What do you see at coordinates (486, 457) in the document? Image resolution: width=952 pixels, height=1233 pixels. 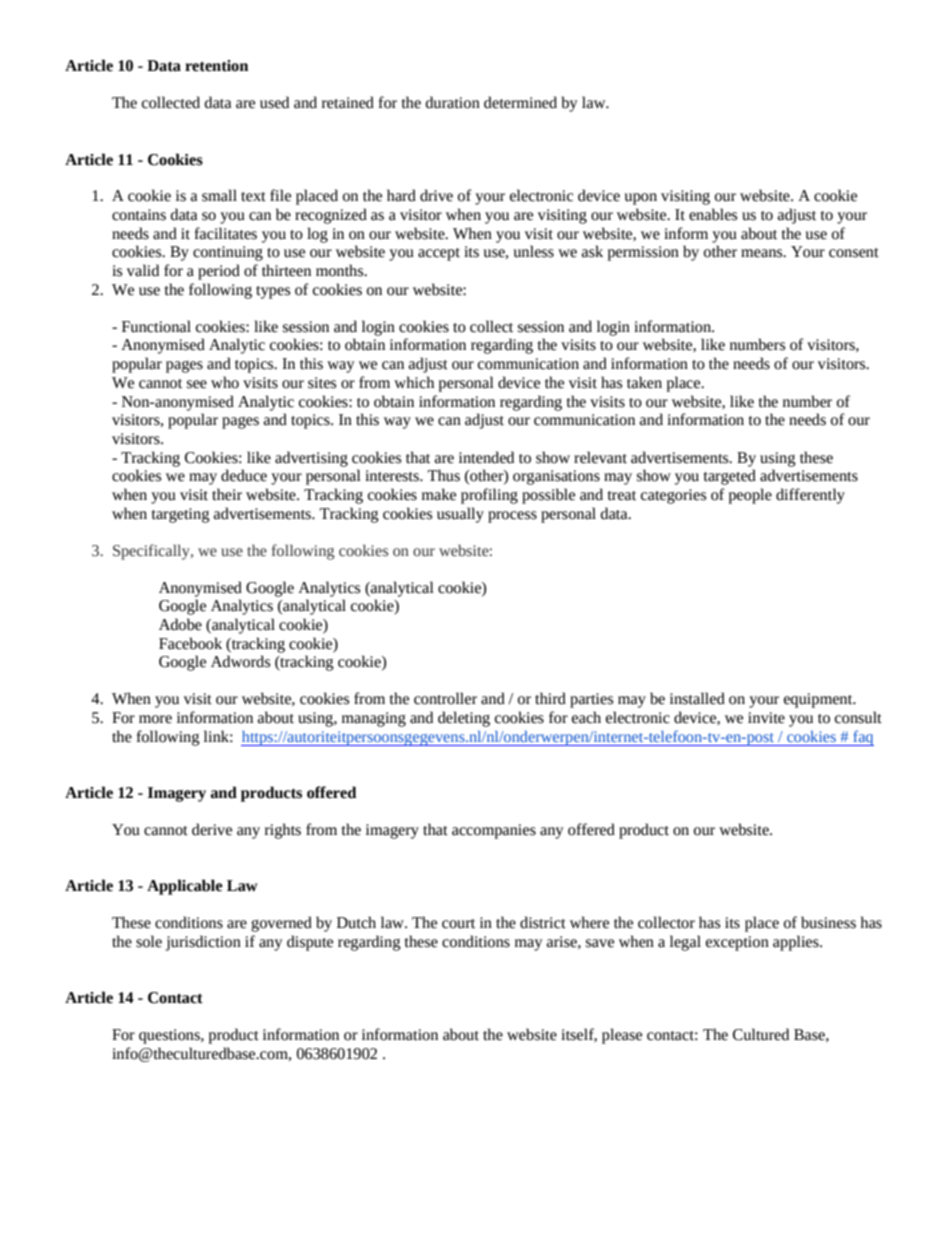 I see `intended` at bounding box center [486, 457].
